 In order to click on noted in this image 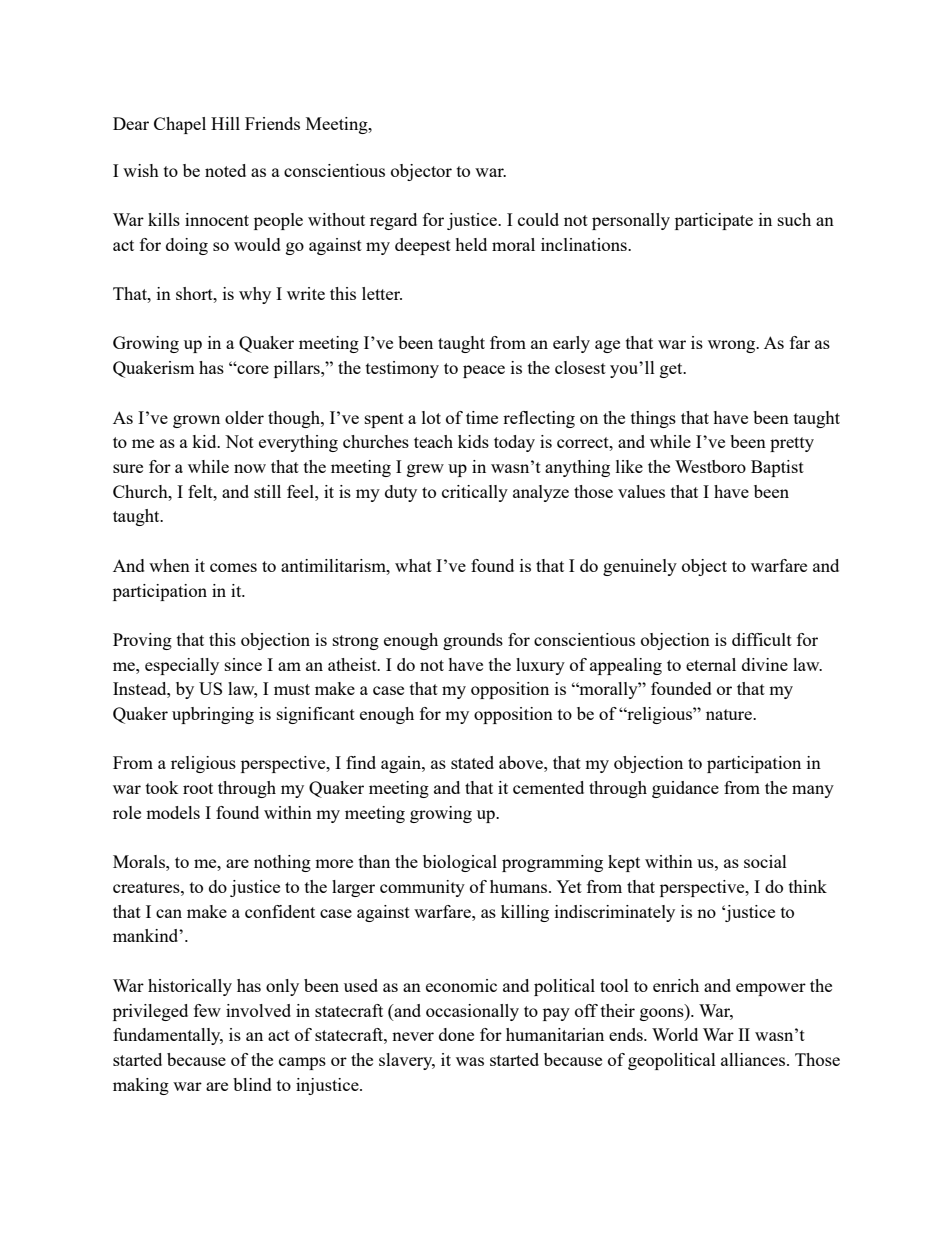, I will do `click(225, 170)`.
